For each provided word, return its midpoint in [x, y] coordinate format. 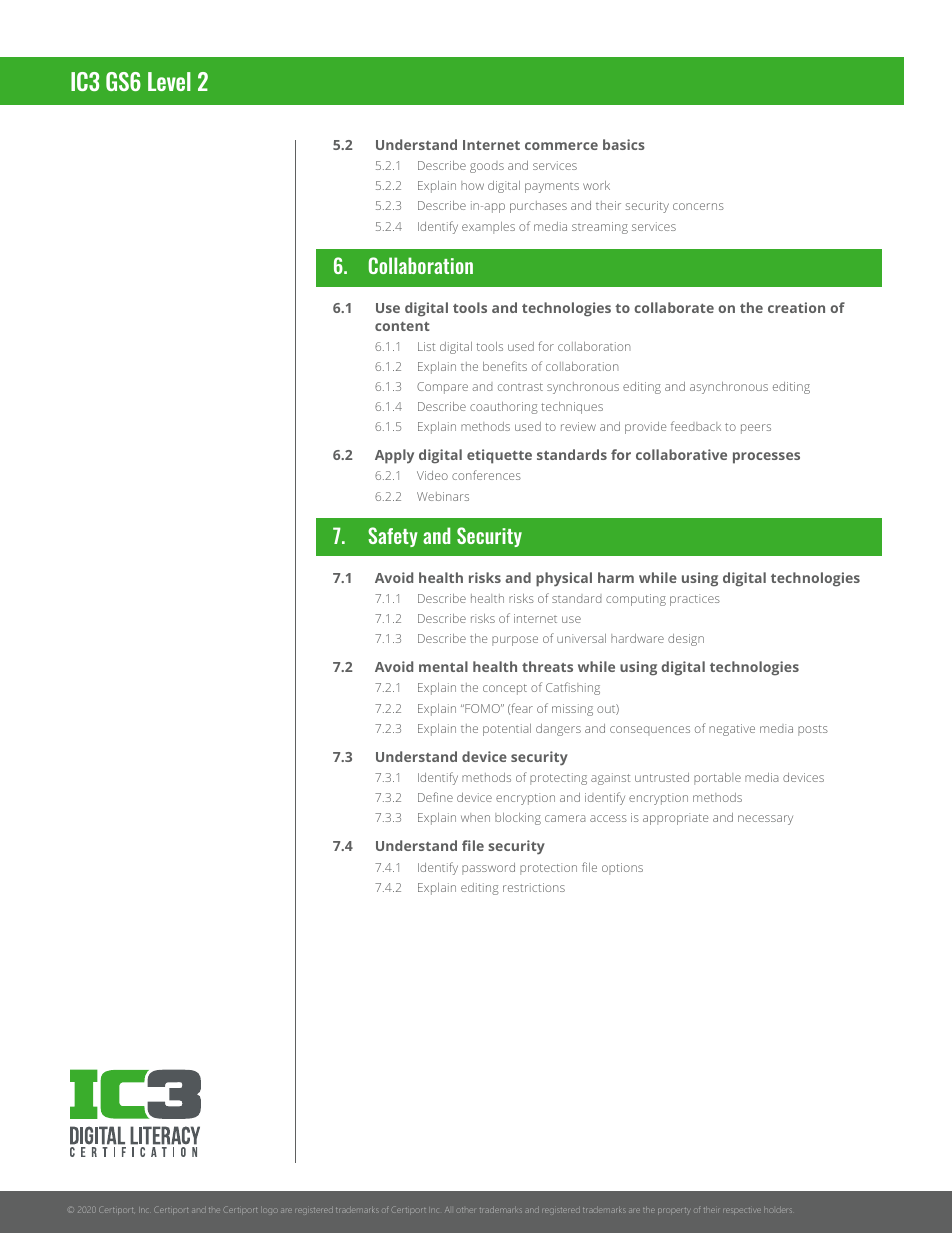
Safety [393, 537]
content [402, 326]
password [488, 869]
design [686, 640]
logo [269, 1211]
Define [435, 797]
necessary [765, 820]
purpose [515, 641]
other [466, 1210]
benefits [505, 366]
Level [169, 81]
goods [487, 168]
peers [756, 429]
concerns [698, 206]
